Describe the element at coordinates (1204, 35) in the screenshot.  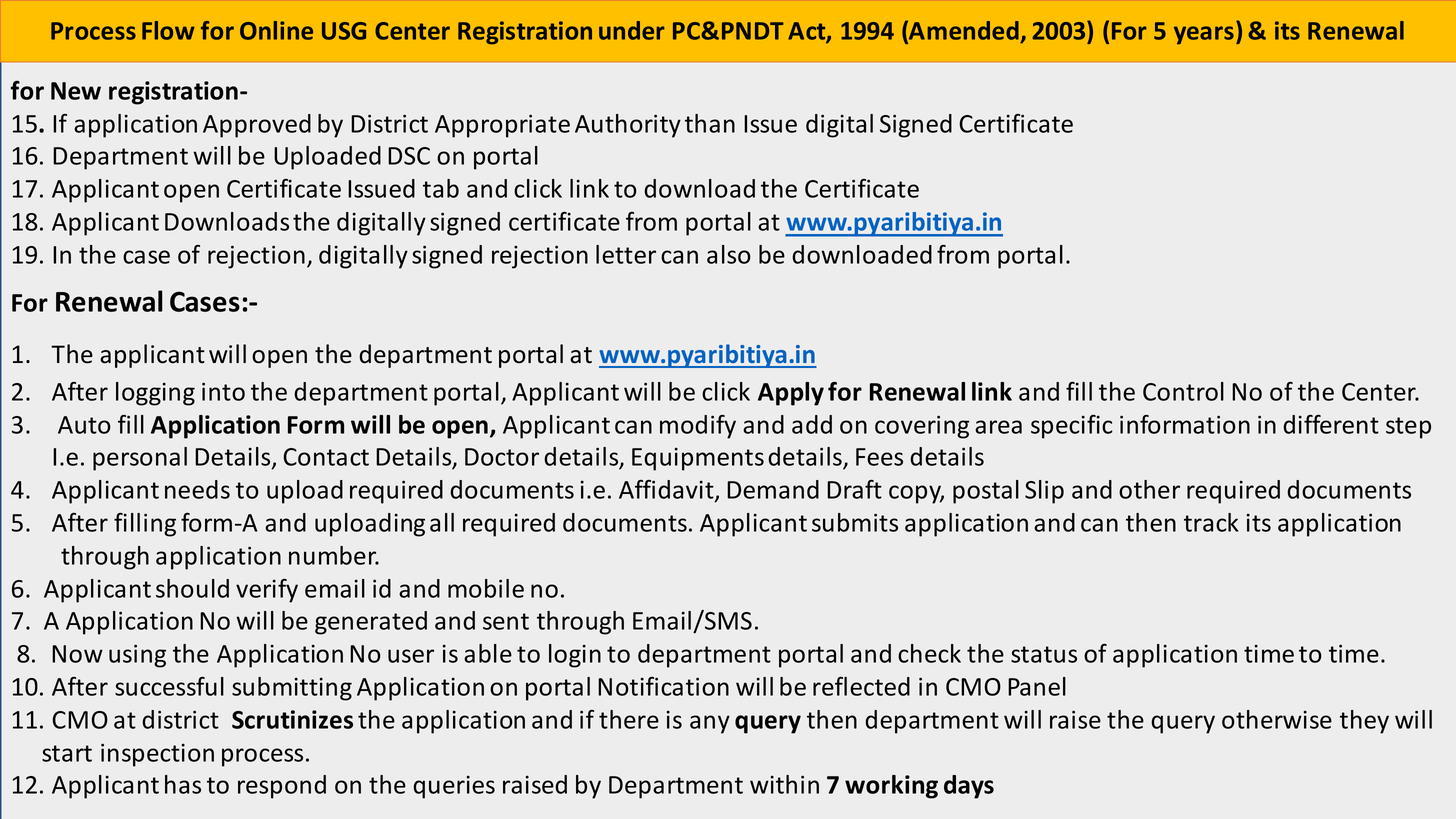
I see `years` at that location.
